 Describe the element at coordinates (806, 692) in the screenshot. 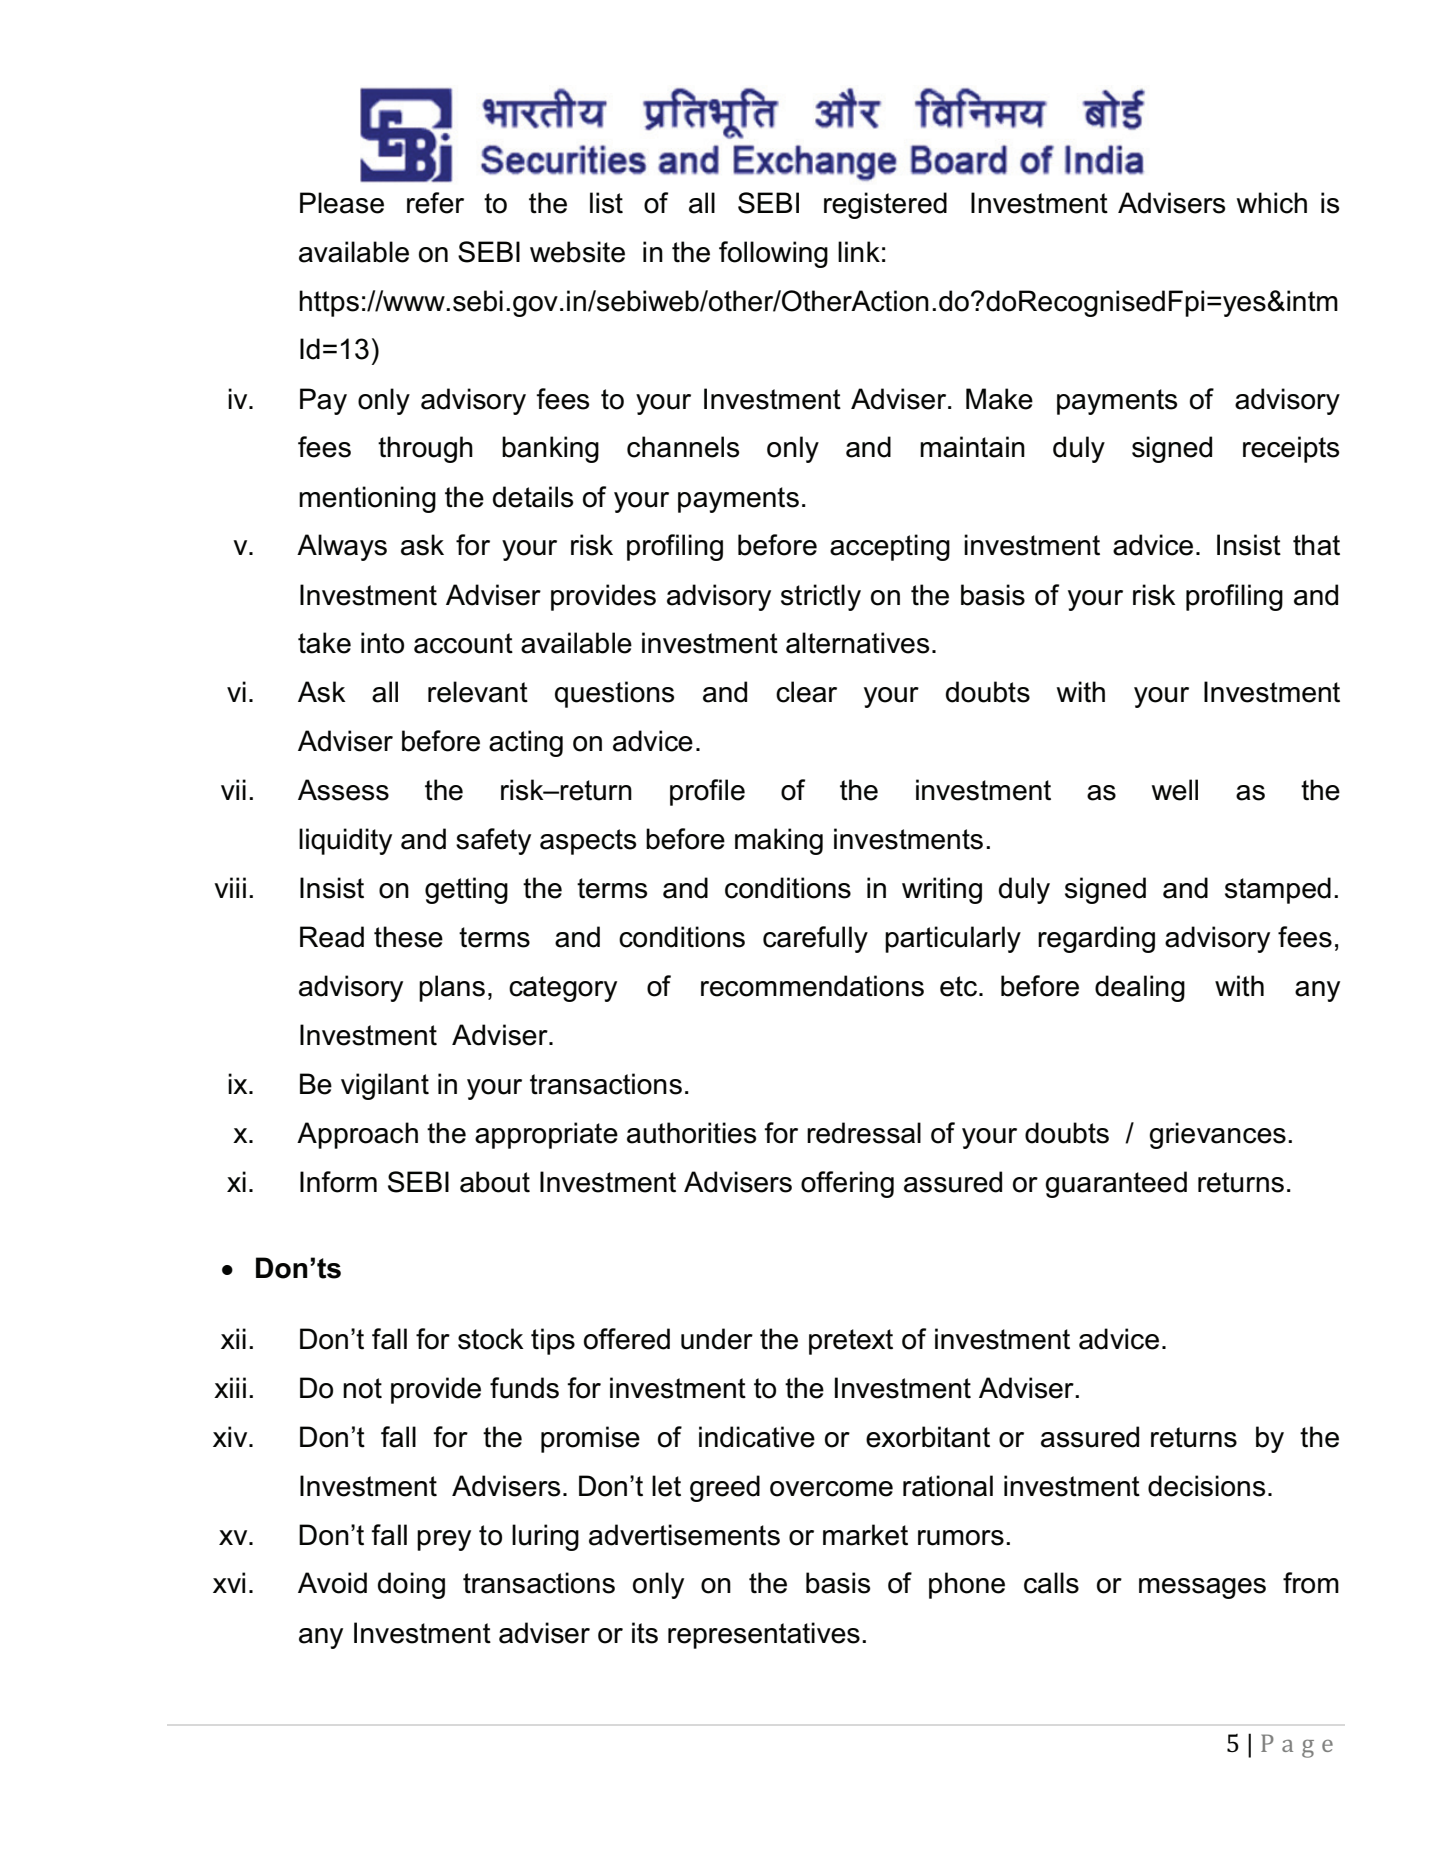

I see `clear` at that location.
